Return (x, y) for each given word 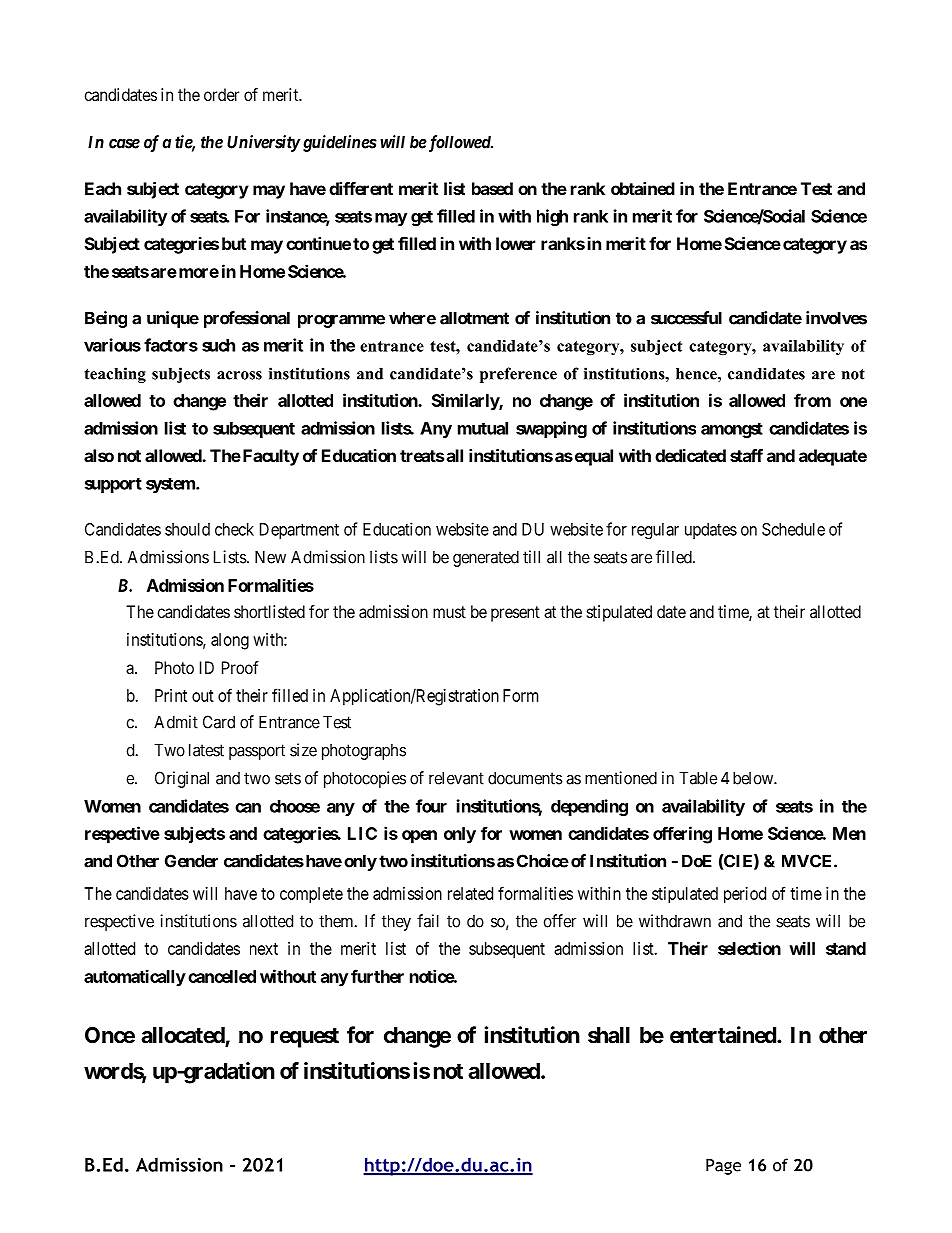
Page (723, 1167)
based (492, 188)
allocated (183, 1036)
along (230, 641)
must (449, 612)
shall (609, 1035)
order (221, 94)
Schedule (793, 529)
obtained (643, 188)
